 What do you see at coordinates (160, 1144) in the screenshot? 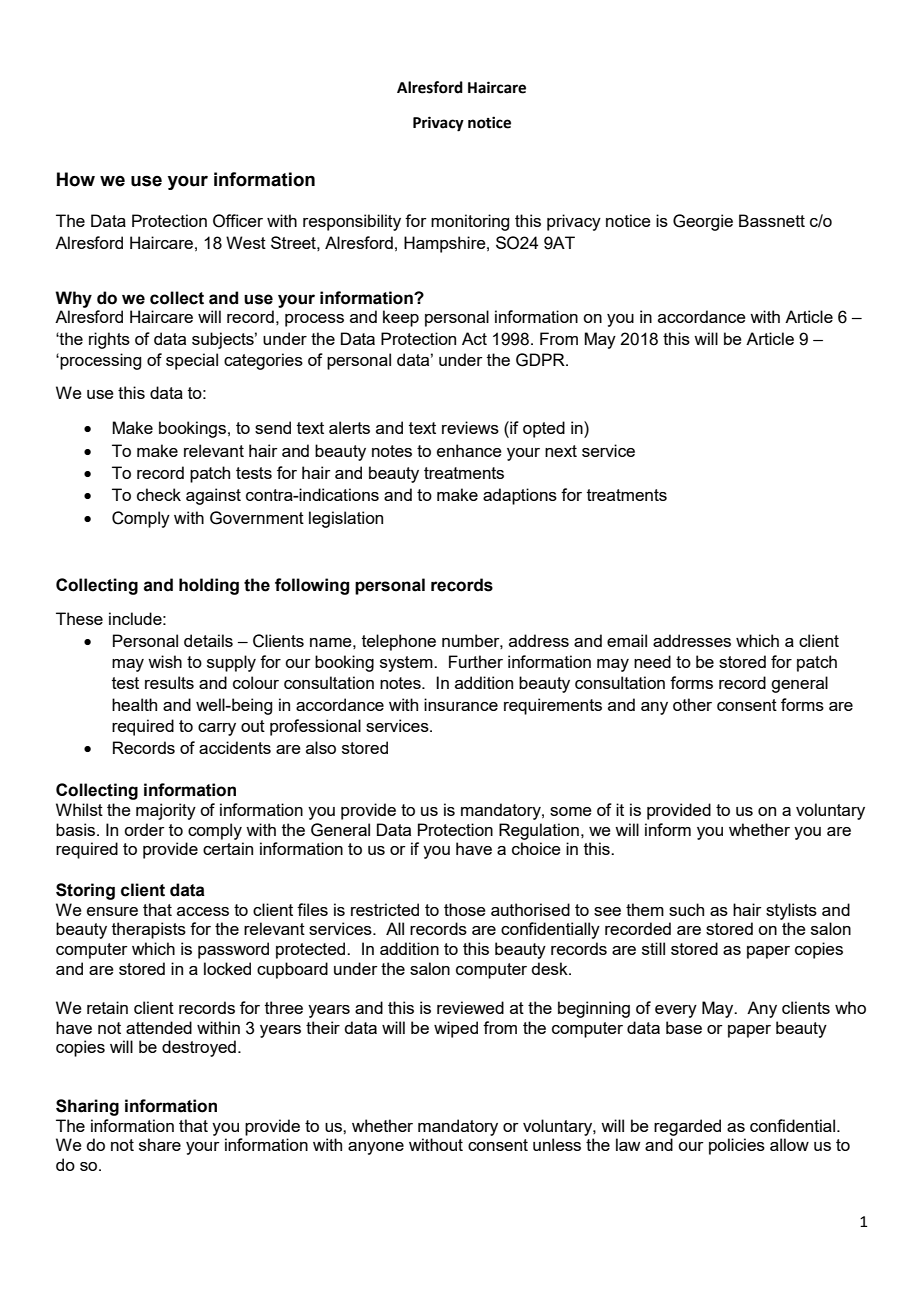
I see `share` at bounding box center [160, 1144].
